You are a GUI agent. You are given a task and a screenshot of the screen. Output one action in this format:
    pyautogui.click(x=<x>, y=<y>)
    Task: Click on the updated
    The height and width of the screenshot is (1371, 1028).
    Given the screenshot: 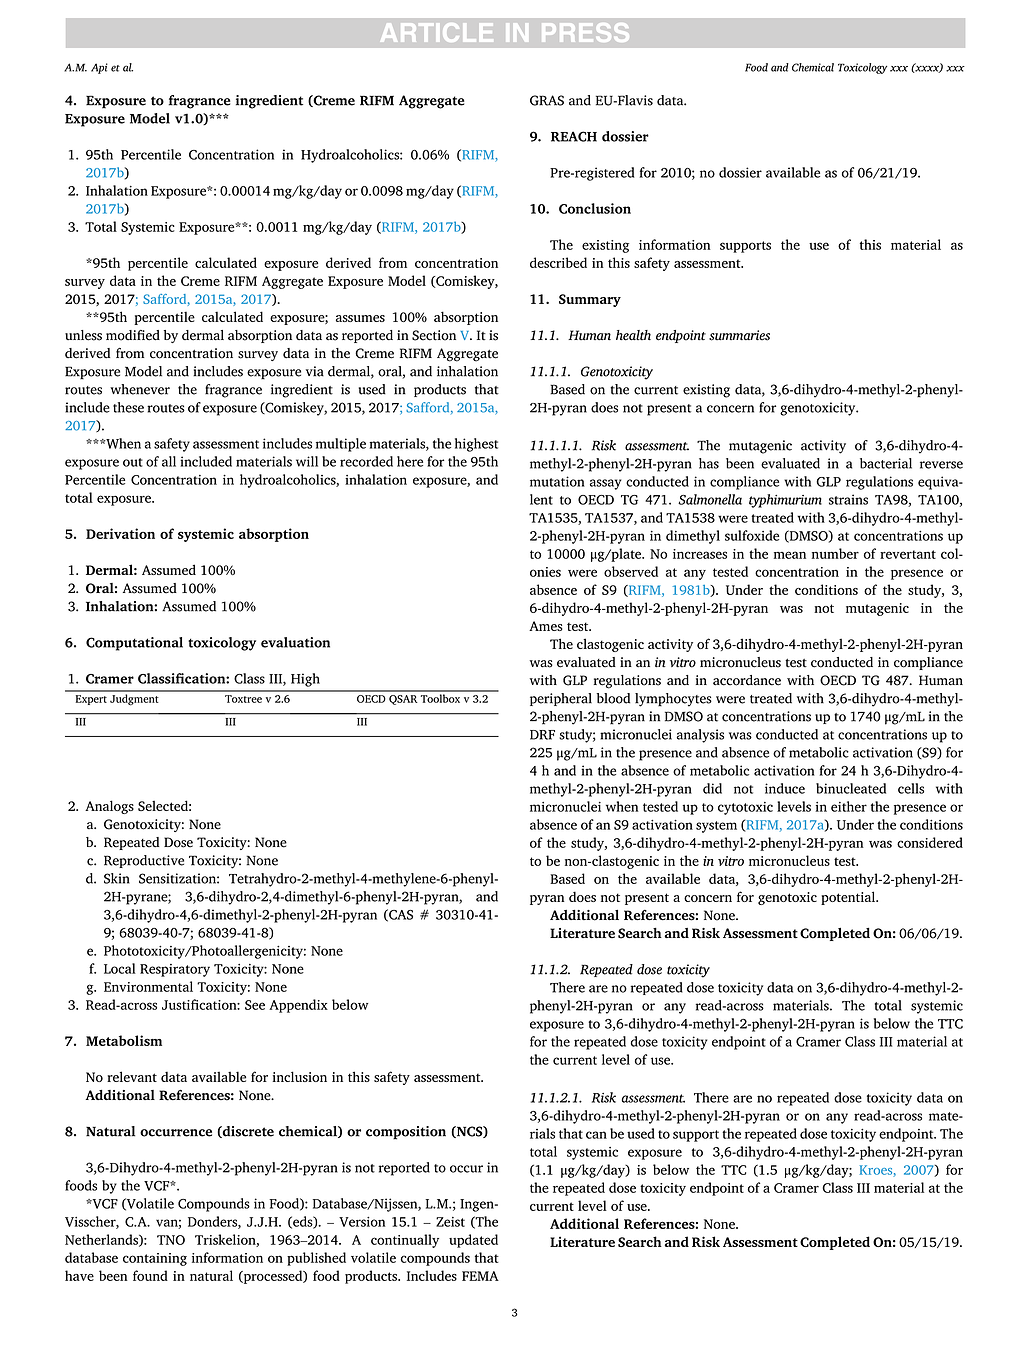 What is the action you would take?
    pyautogui.click(x=473, y=1241)
